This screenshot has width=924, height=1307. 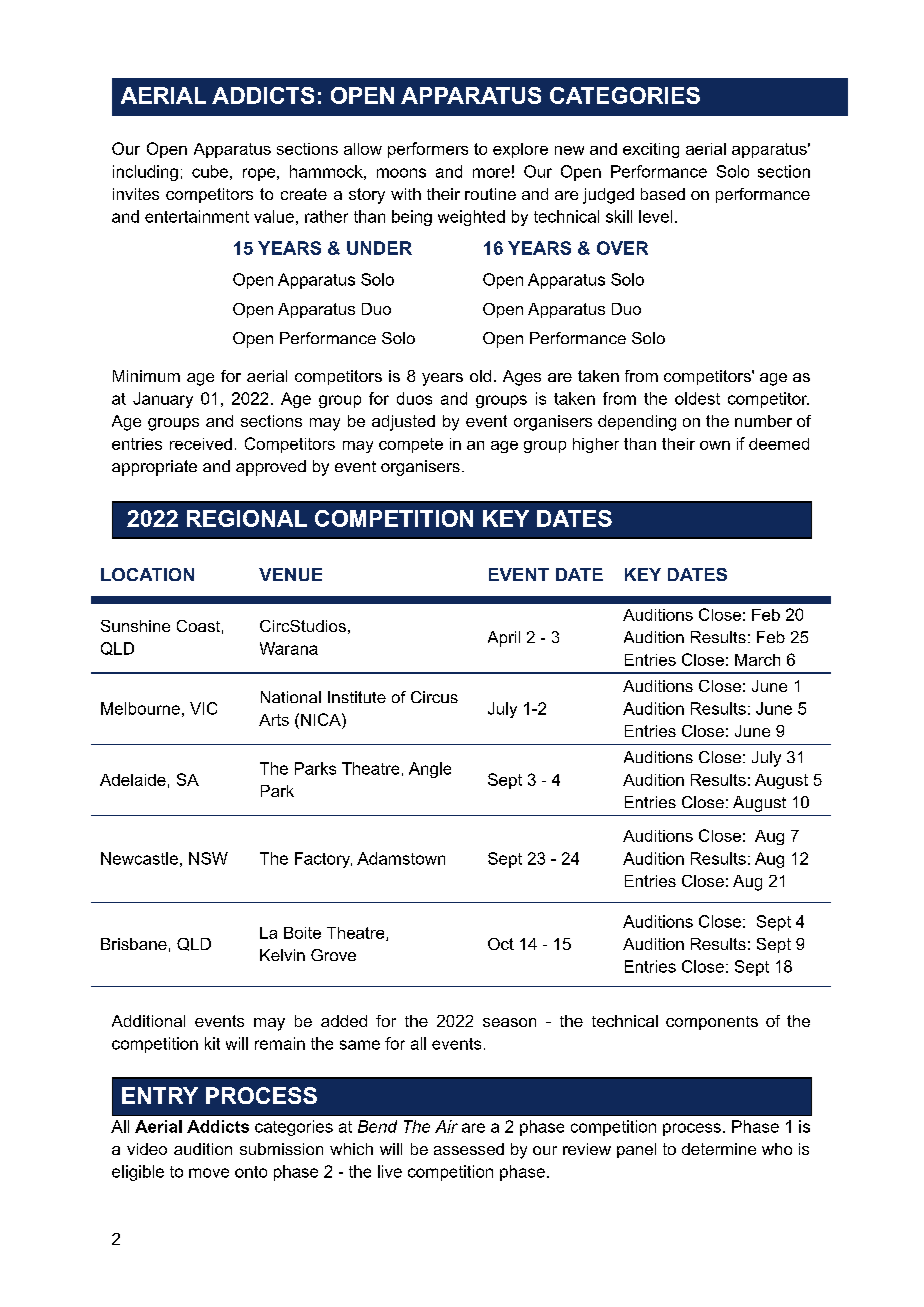 What do you see at coordinates (757, 660) in the screenshot?
I see `March` at bounding box center [757, 660].
